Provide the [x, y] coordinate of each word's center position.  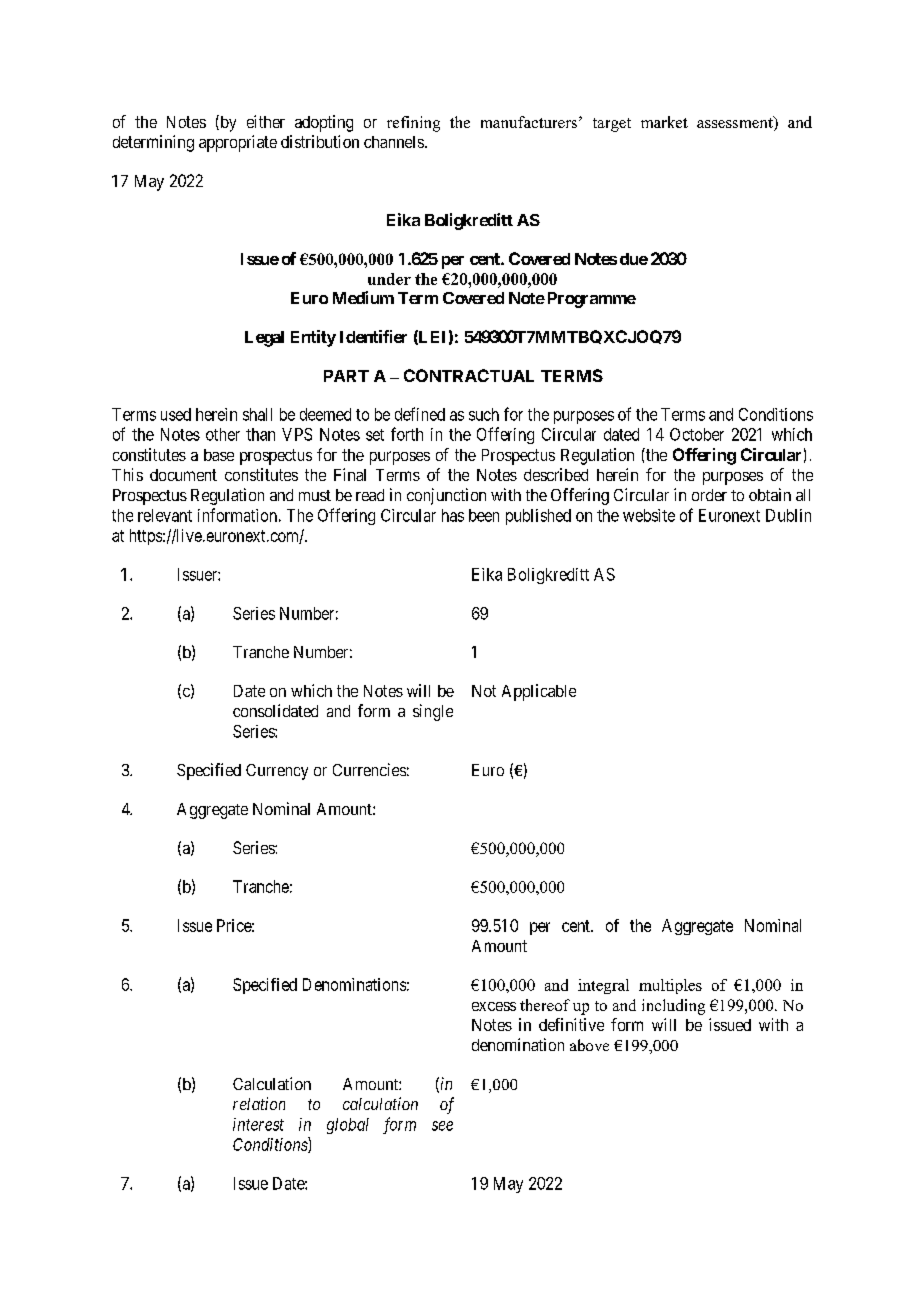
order [709, 495]
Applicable [539, 692]
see [442, 1126]
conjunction [446, 496]
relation [259, 1103]
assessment [736, 123]
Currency [277, 772]
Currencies [369, 769]
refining [413, 124]
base [219, 455]
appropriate [238, 143]
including [673, 1007]
